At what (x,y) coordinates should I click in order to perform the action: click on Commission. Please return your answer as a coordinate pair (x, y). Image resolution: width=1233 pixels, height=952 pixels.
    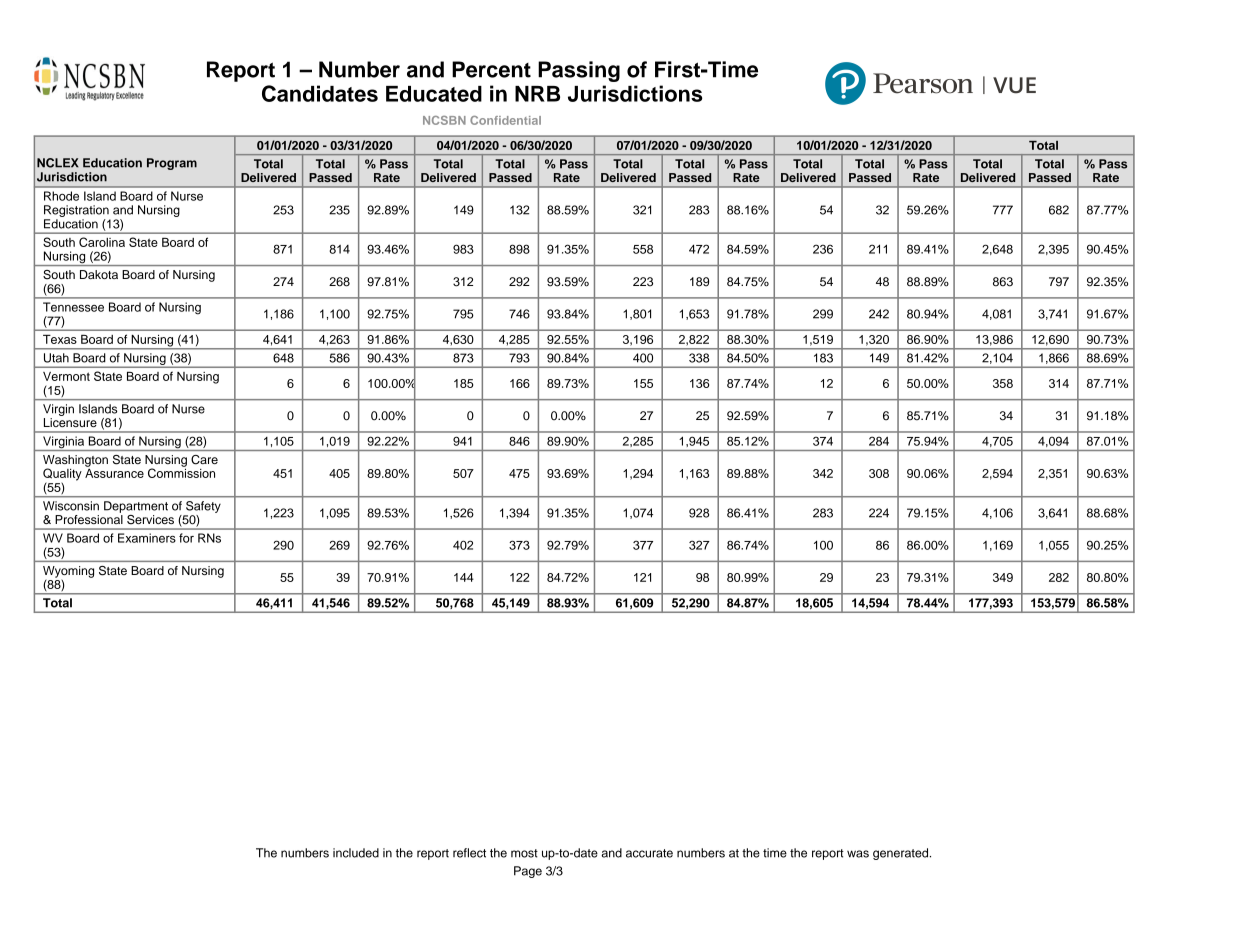
    Looking at the image, I should click on (181, 472).
